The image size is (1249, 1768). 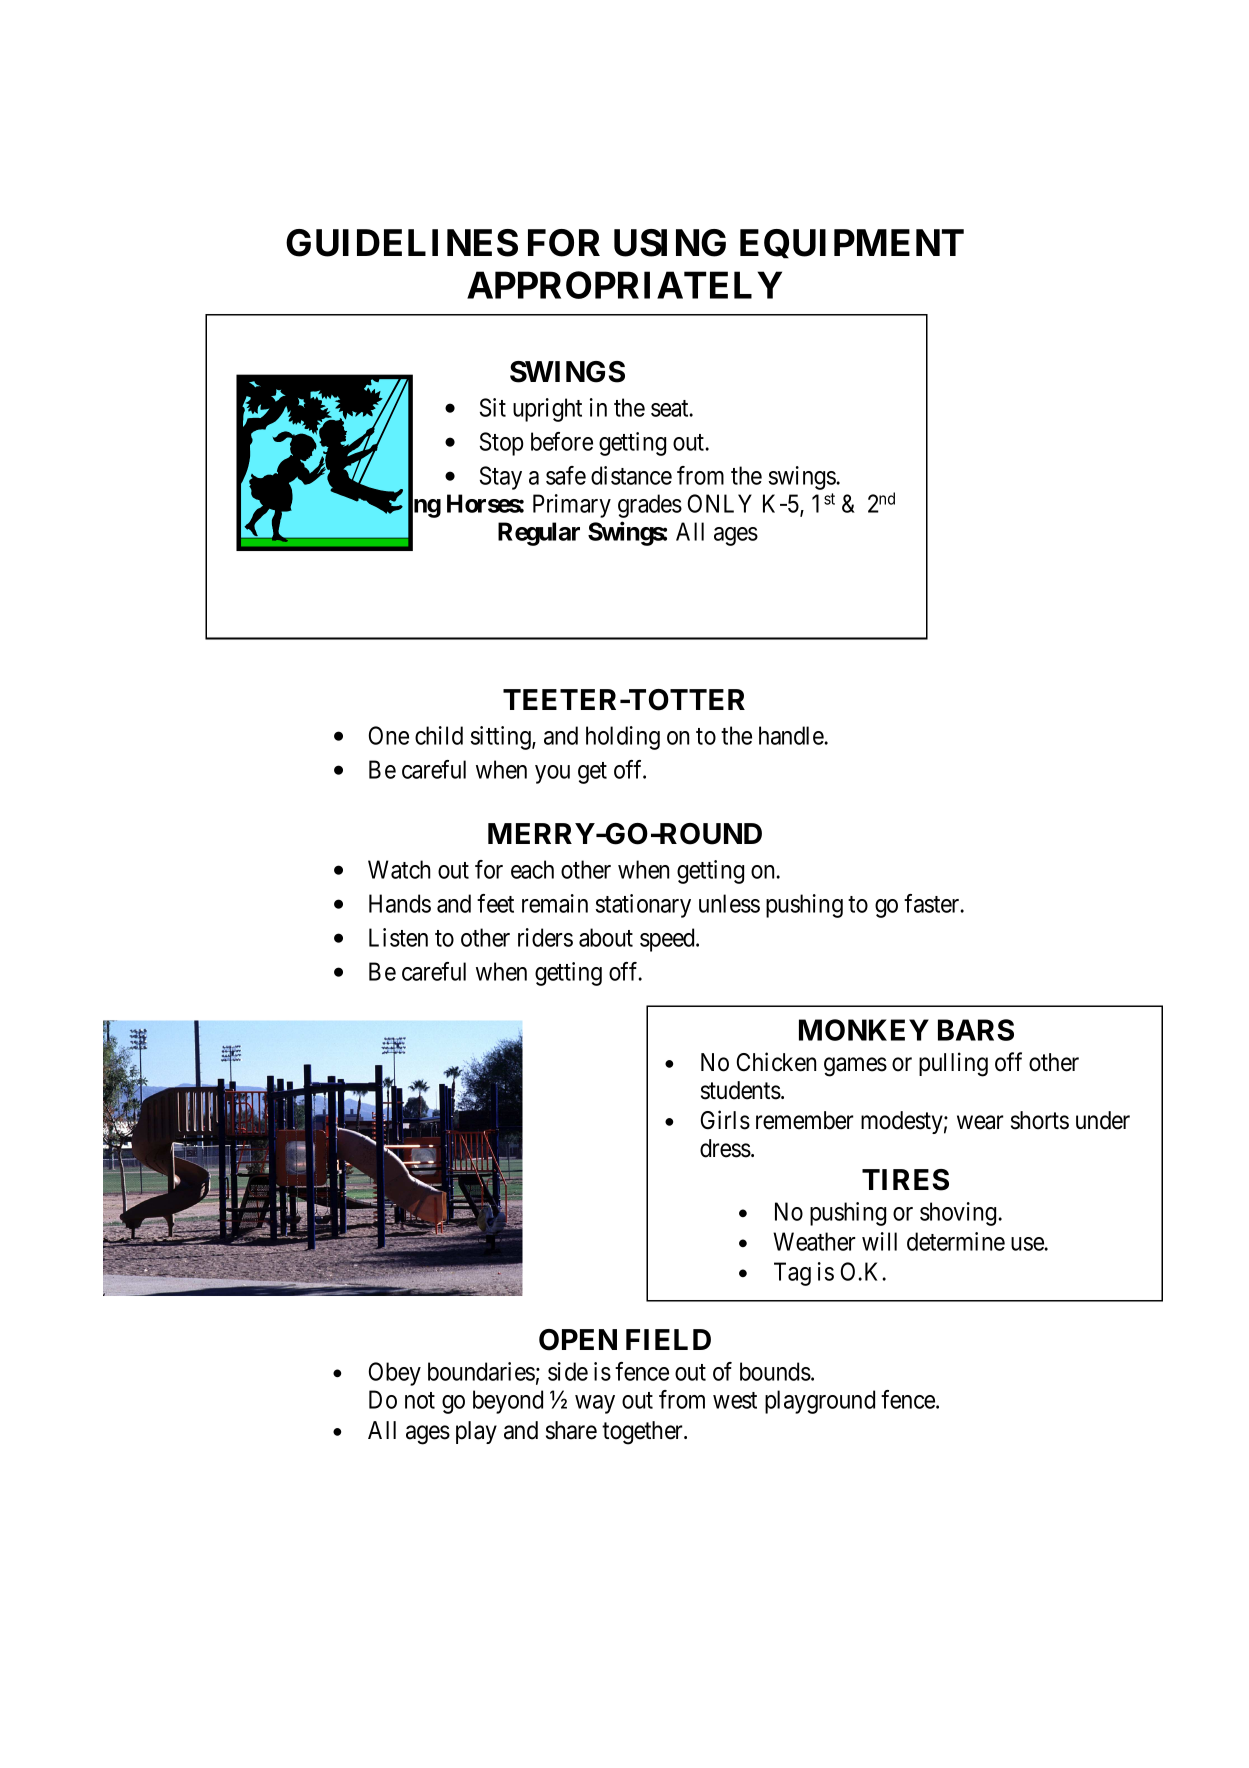 I want to click on Chicken, so click(x=776, y=1062).
